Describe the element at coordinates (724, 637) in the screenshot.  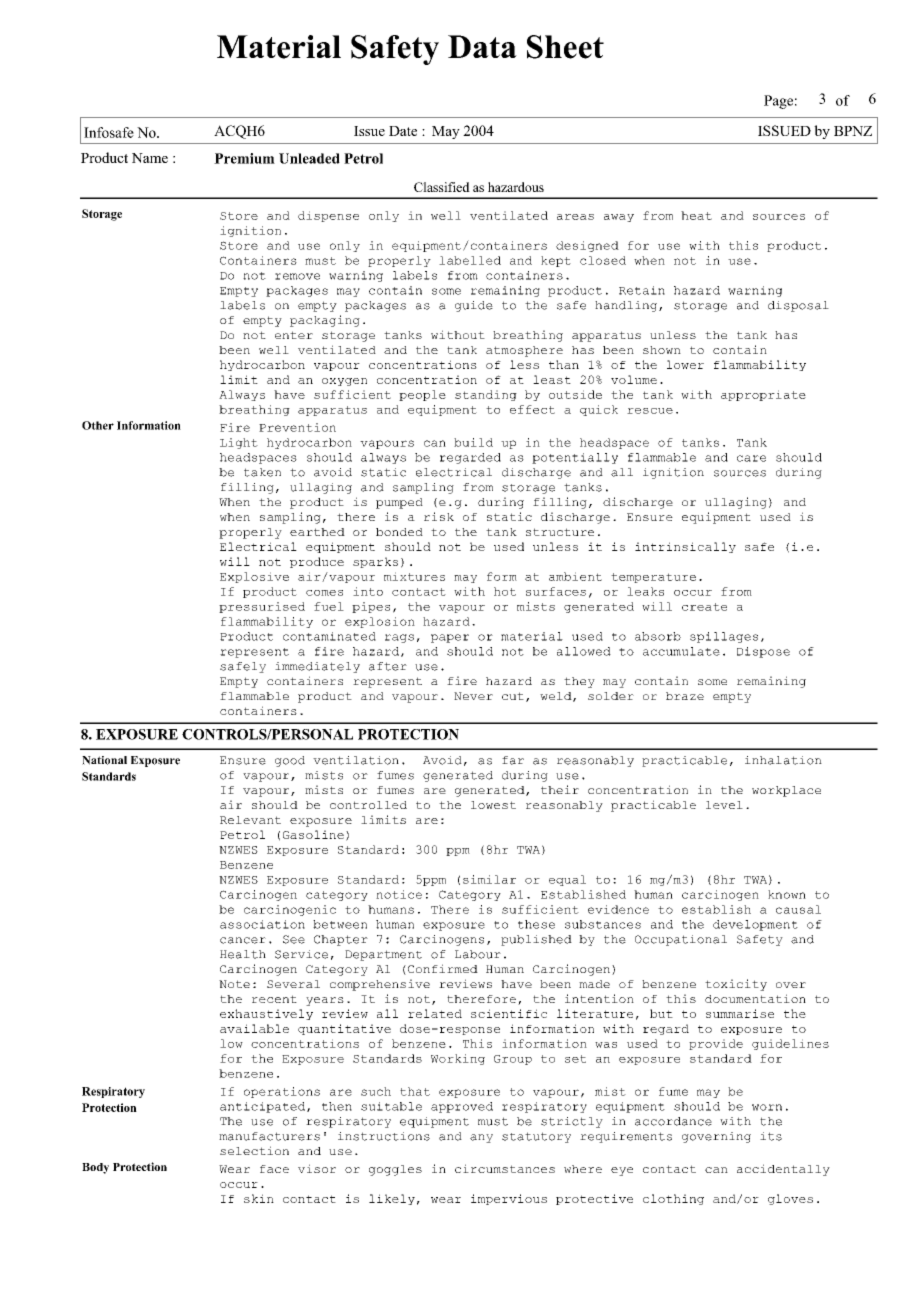
I see `spillages` at that location.
